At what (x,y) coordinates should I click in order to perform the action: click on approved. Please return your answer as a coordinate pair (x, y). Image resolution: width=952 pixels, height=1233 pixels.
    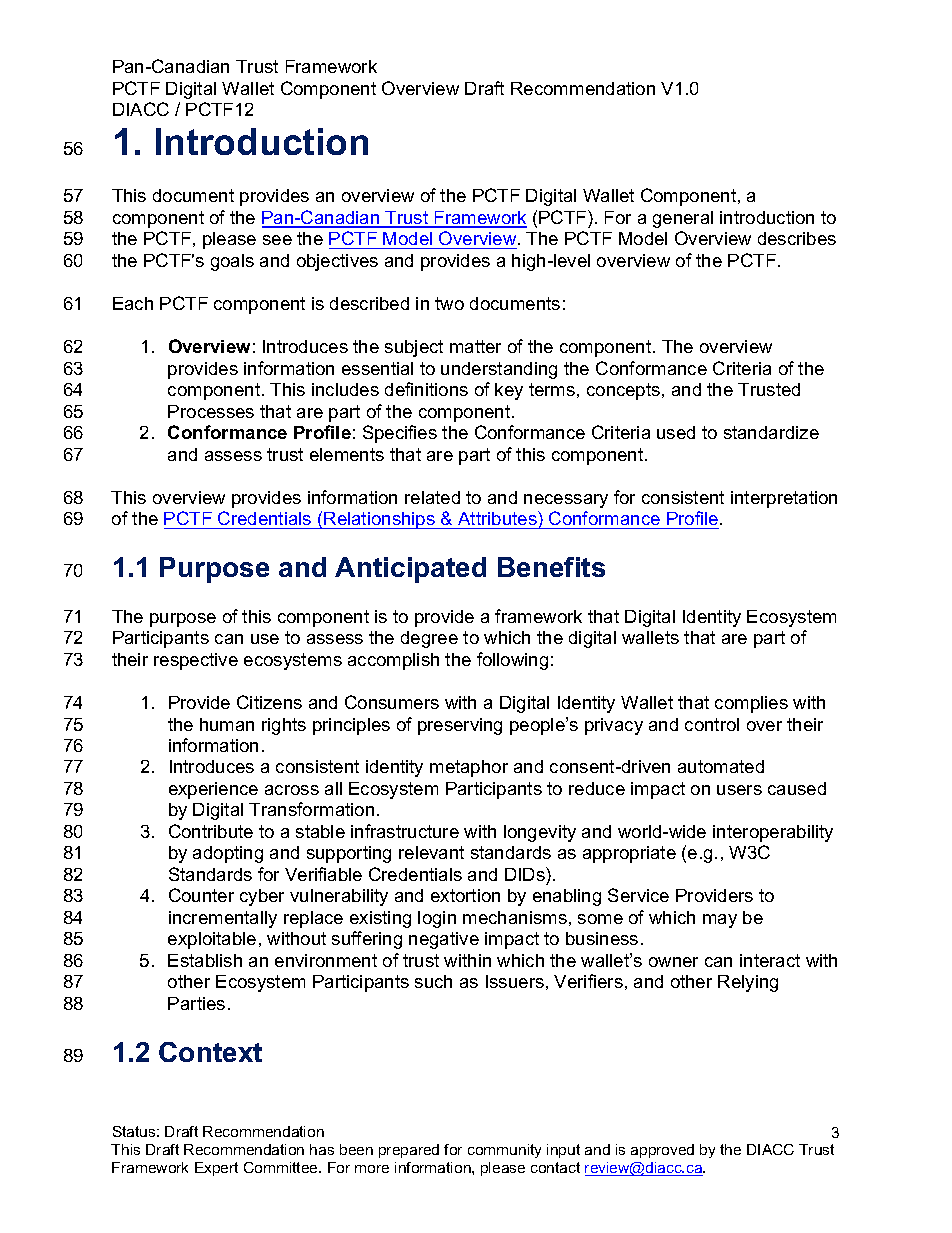
    Looking at the image, I should click on (662, 1151).
